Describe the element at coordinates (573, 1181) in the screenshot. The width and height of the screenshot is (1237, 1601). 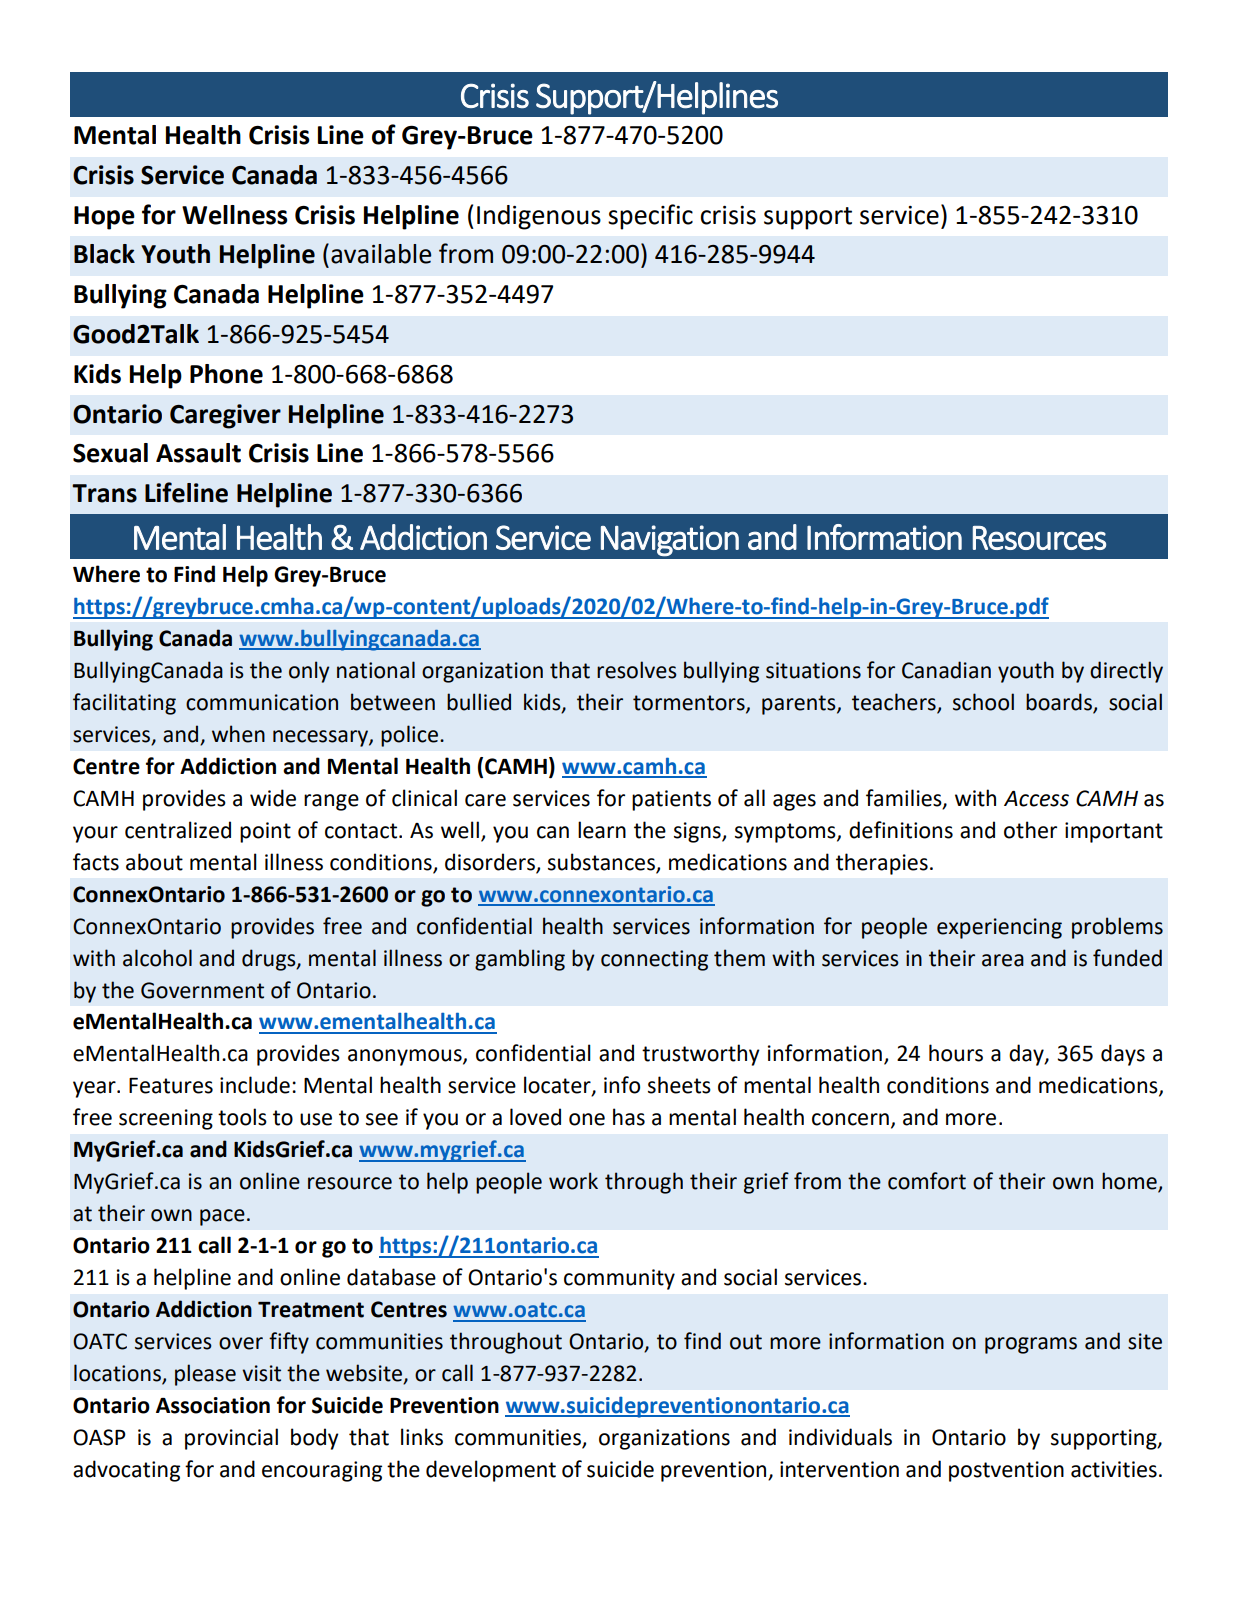
I see `work` at that location.
